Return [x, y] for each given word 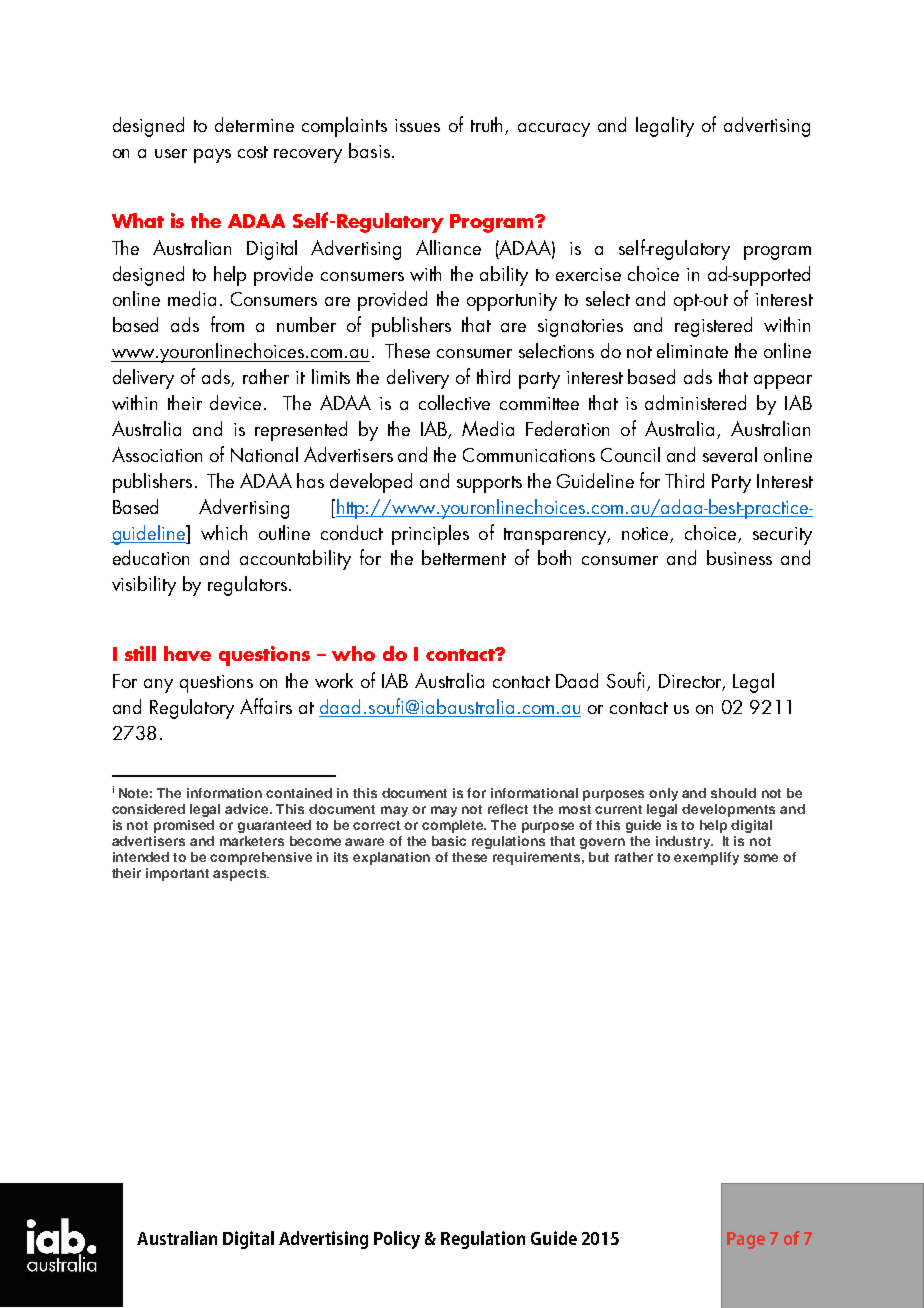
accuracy [554, 130]
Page [746, 1240]
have [187, 653]
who [353, 653]
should [733, 793]
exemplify [706, 858]
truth [488, 126]
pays [212, 156]
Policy [397, 1240]
